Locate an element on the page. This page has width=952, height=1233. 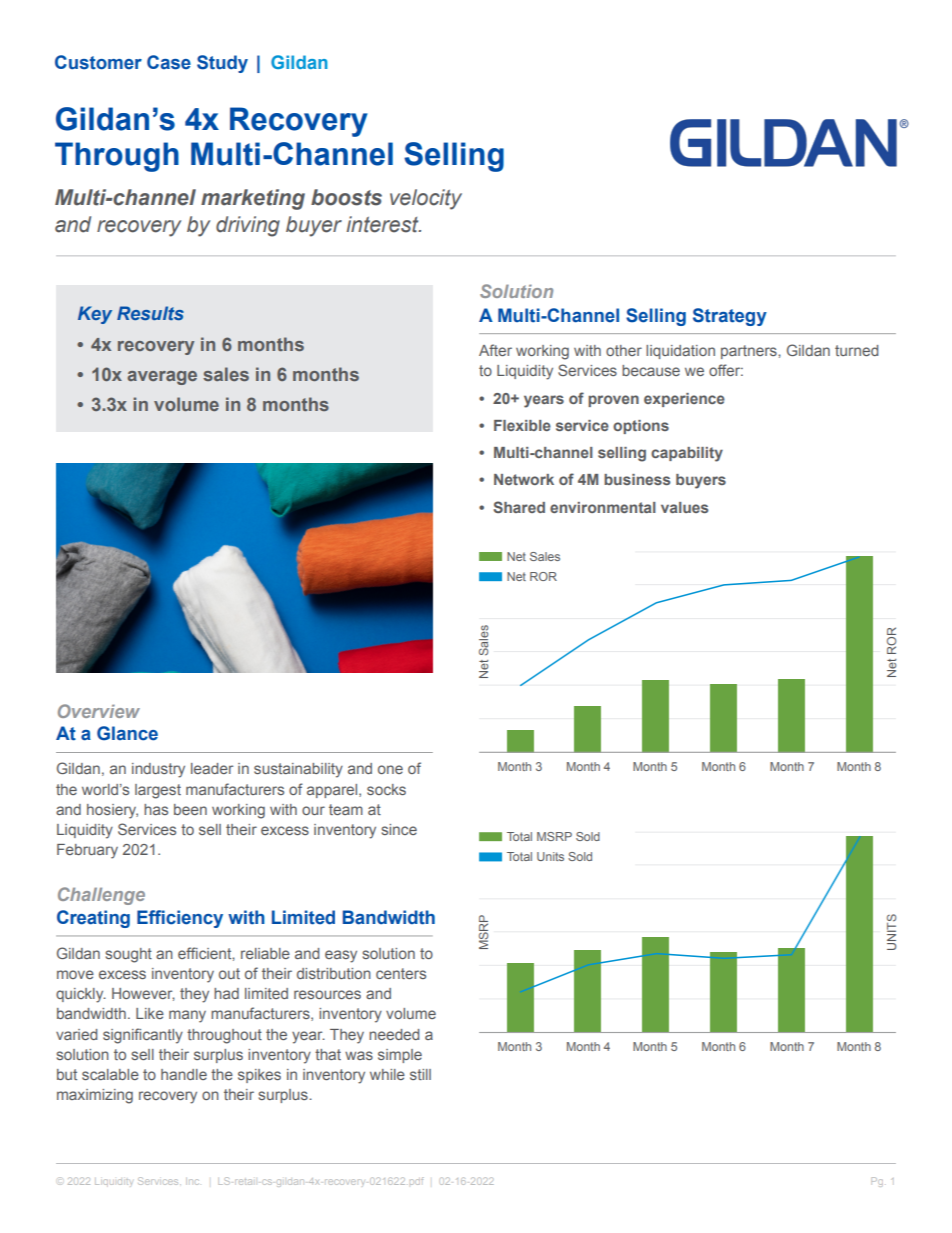
velocity is located at coordinates (426, 199).
